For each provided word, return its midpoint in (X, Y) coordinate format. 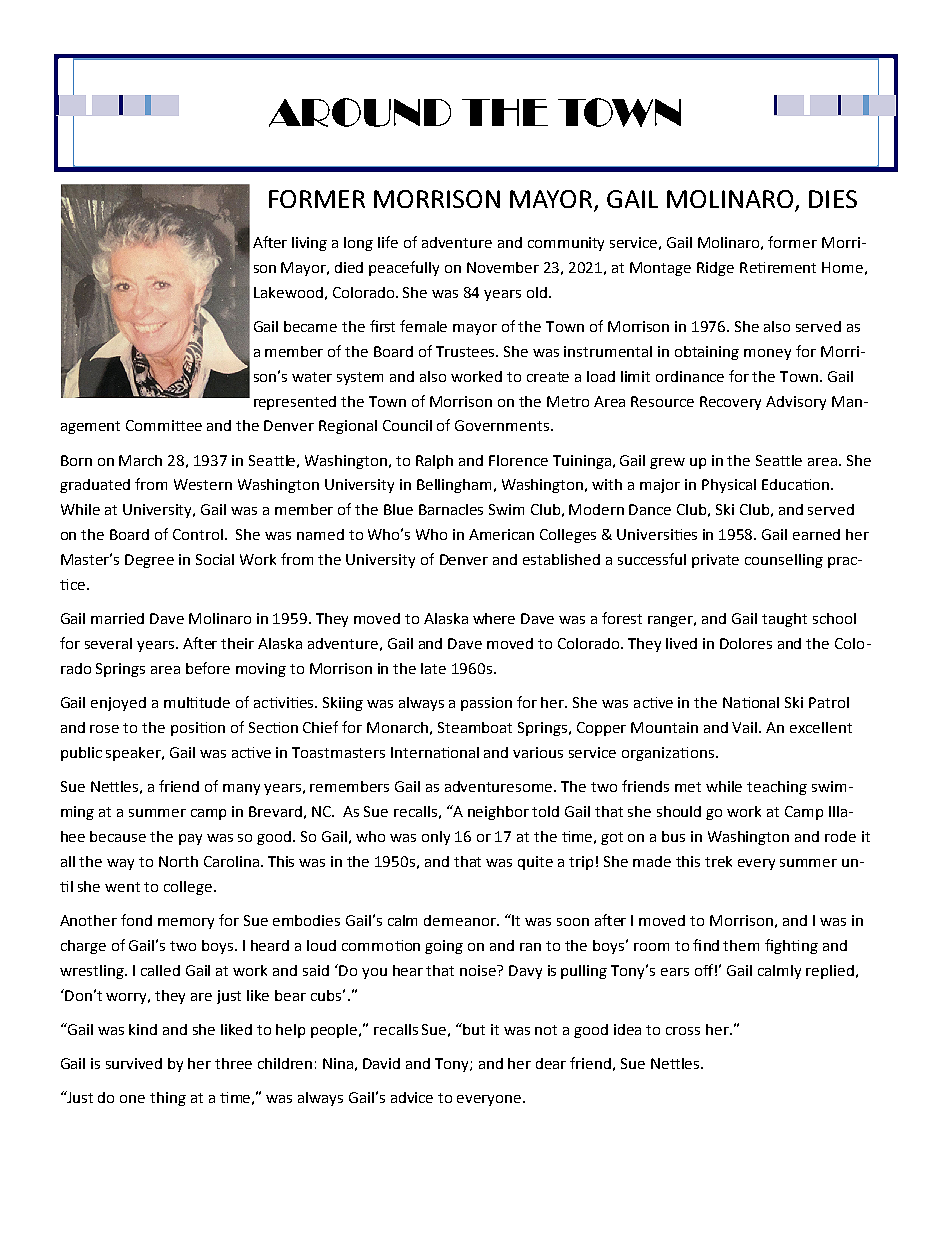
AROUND (360, 112)
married (117, 618)
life (388, 242)
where (494, 618)
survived (134, 1063)
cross (683, 1031)
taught (784, 620)
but (474, 1029)
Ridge (715, 269)
